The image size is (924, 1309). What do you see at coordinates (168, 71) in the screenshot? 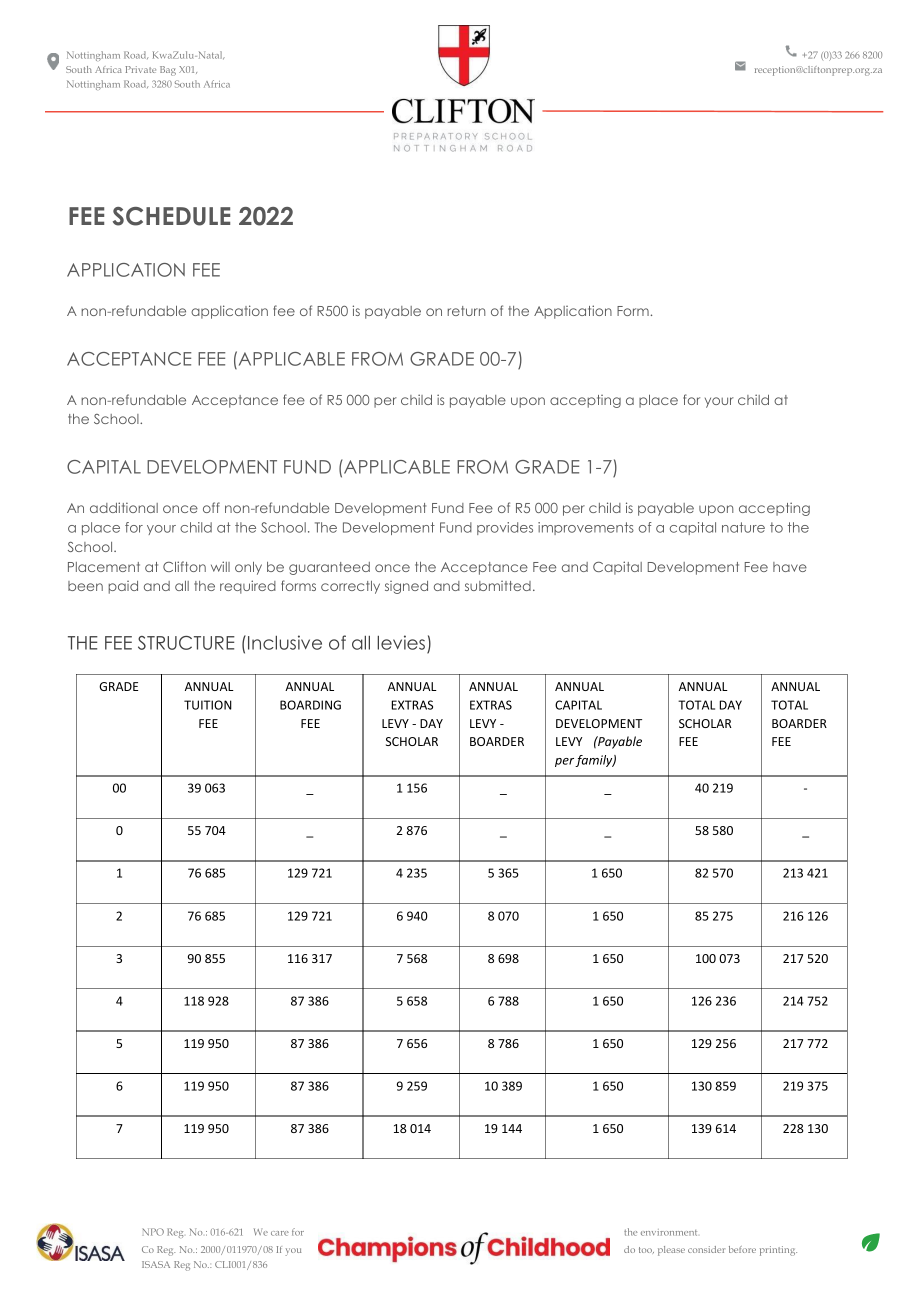
I see `Bag` at bounding box center [168, 71].
